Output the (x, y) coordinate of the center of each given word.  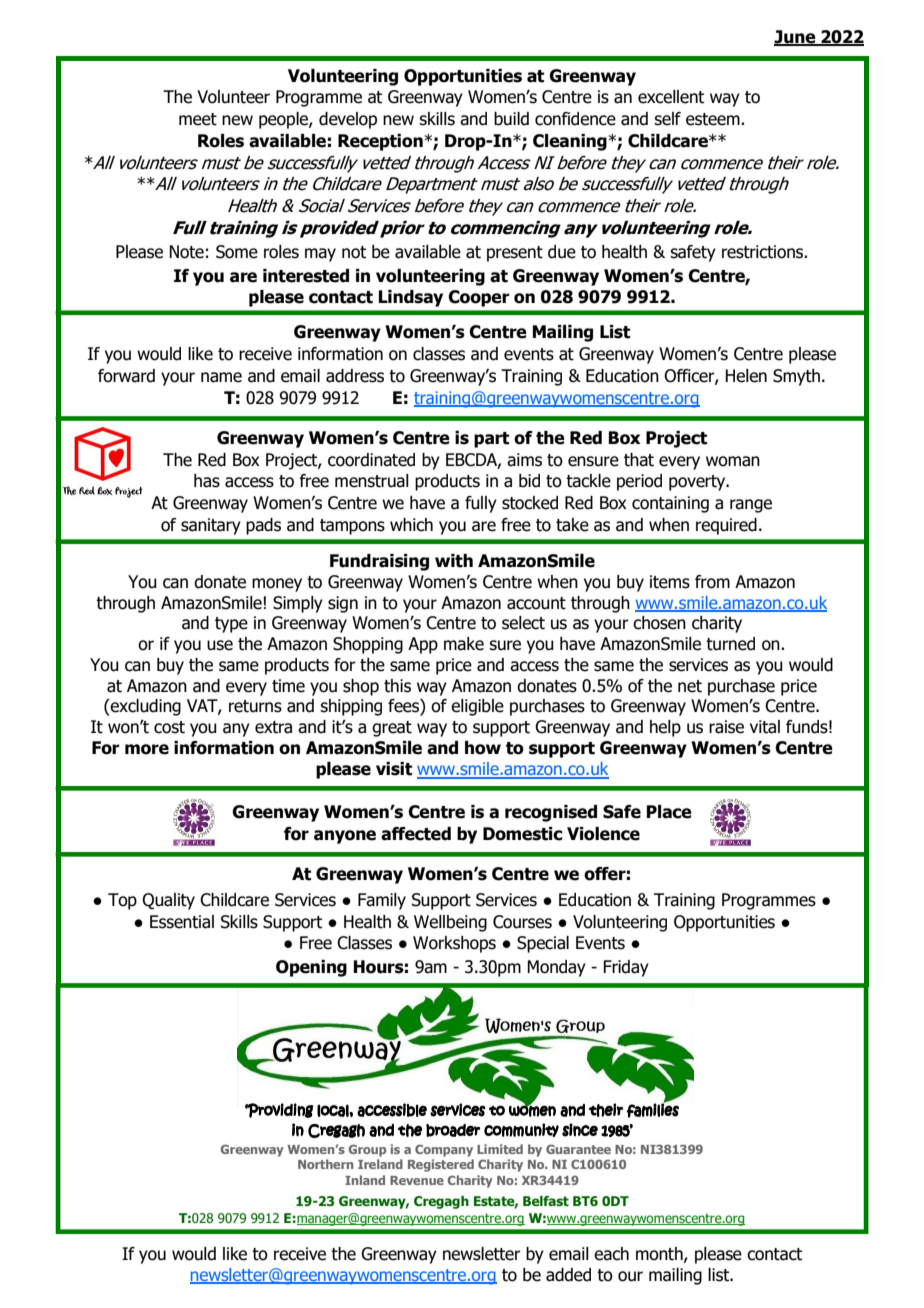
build (511, 119)
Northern (325, 1164)
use (220, 645)
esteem (714, 119)
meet (198, 119)
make (464, 644)
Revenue (417, 1180)
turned (730, 644)
